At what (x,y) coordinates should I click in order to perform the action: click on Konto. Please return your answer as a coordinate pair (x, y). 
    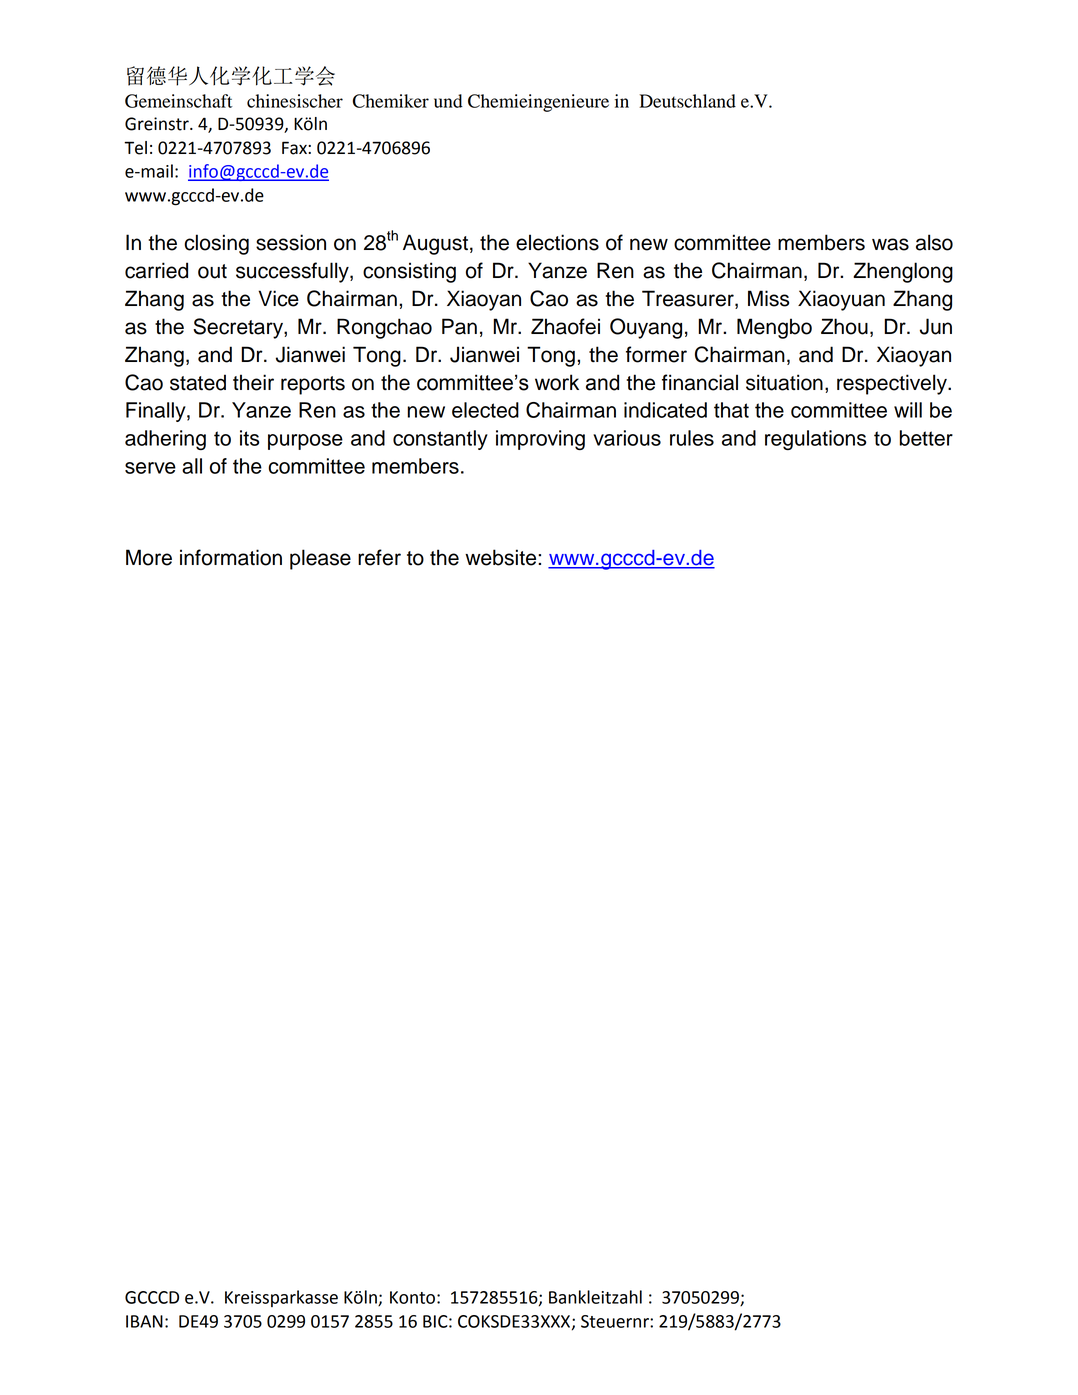
    Looking at the image, I should click on (412, 1297).
